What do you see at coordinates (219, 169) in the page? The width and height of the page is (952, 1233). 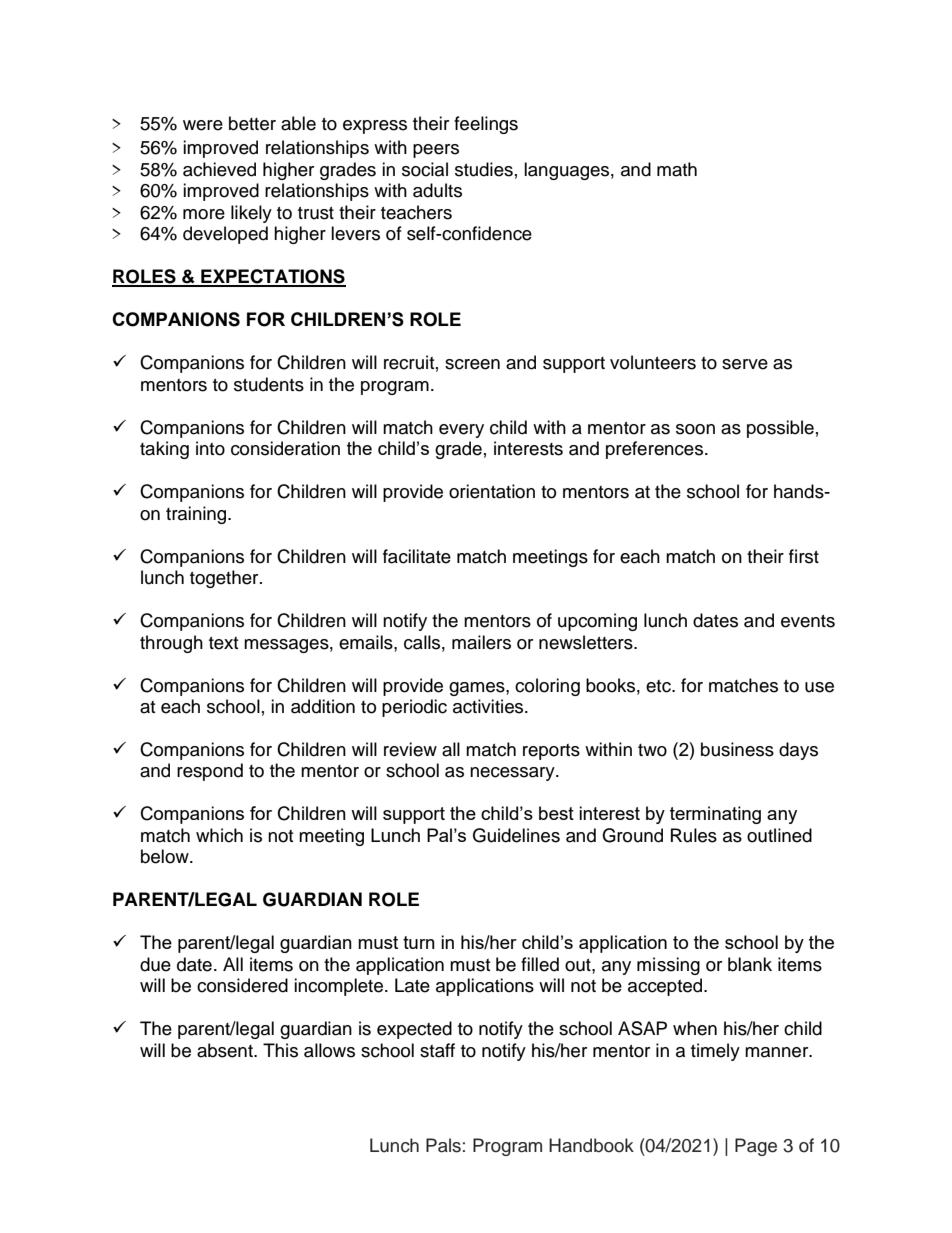 I see `achieved` at bounding box center [219, 169].
